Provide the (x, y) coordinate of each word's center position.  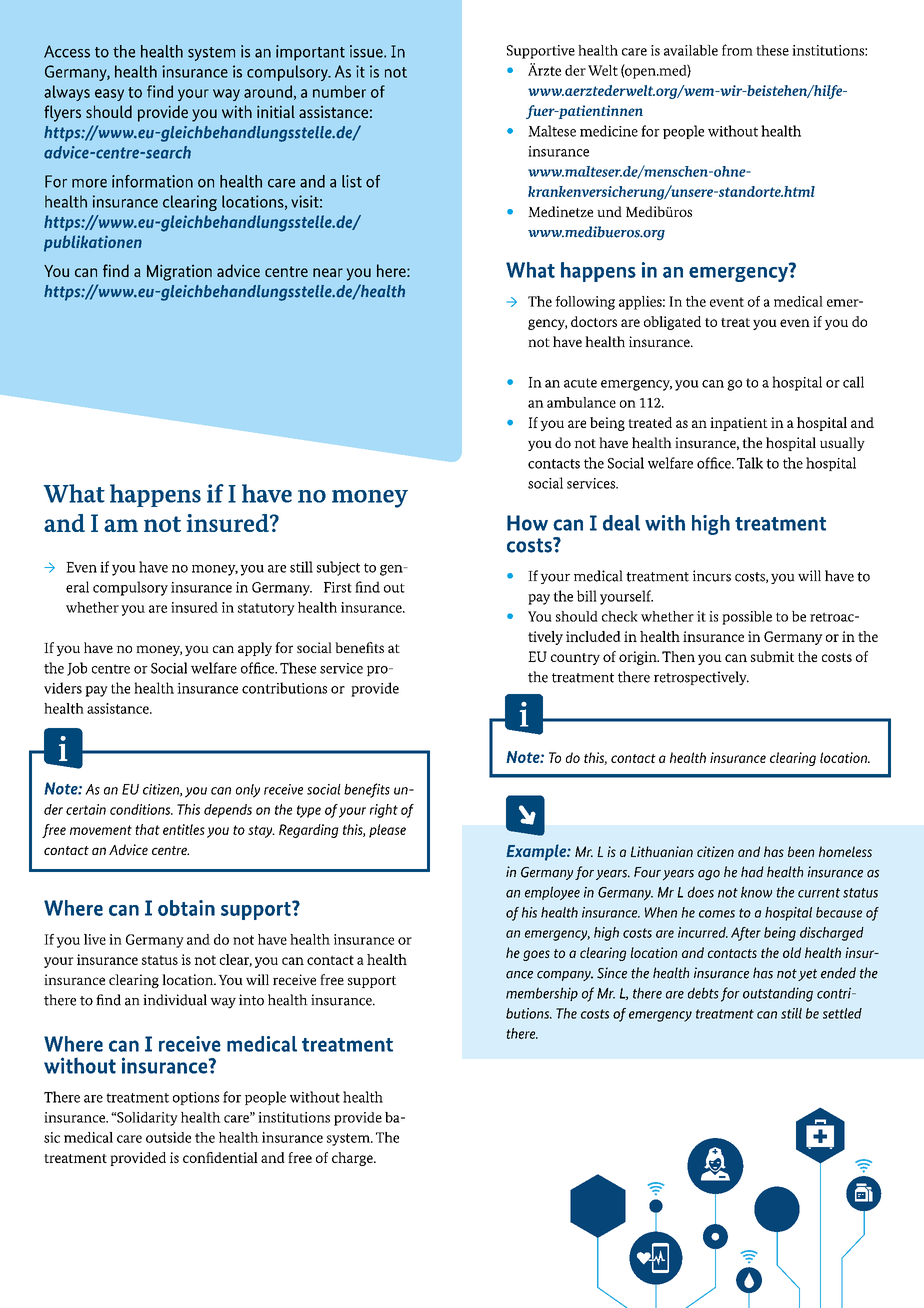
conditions (141, 809)
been (801, 851)
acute (580, 383)
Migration (179, 272)
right (384, 811)
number (339, 91)
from (737, 50)
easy (109, 95)
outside (168, 1137)
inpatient (739, 424)
